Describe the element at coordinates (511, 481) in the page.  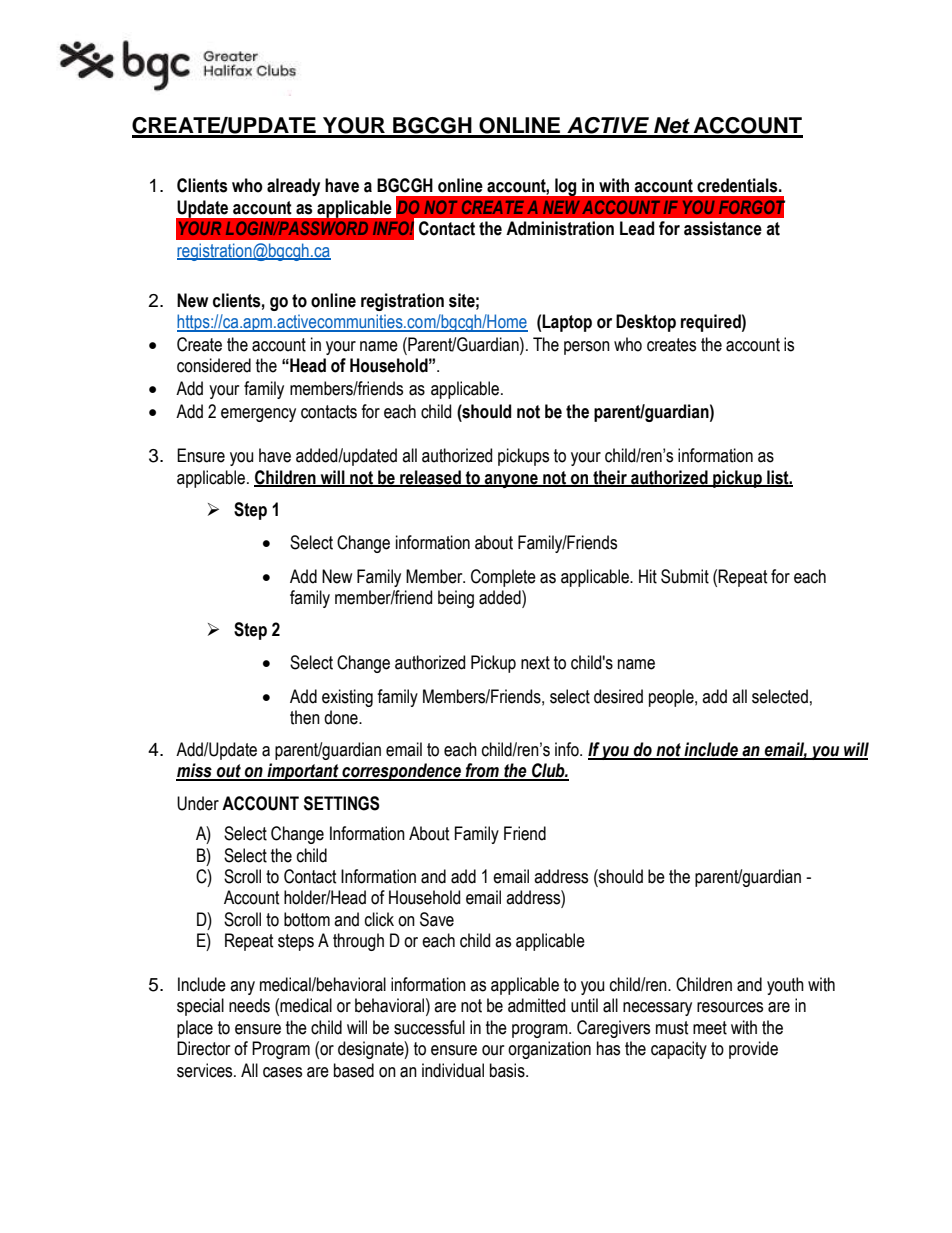
I see `anyone` at that location.
